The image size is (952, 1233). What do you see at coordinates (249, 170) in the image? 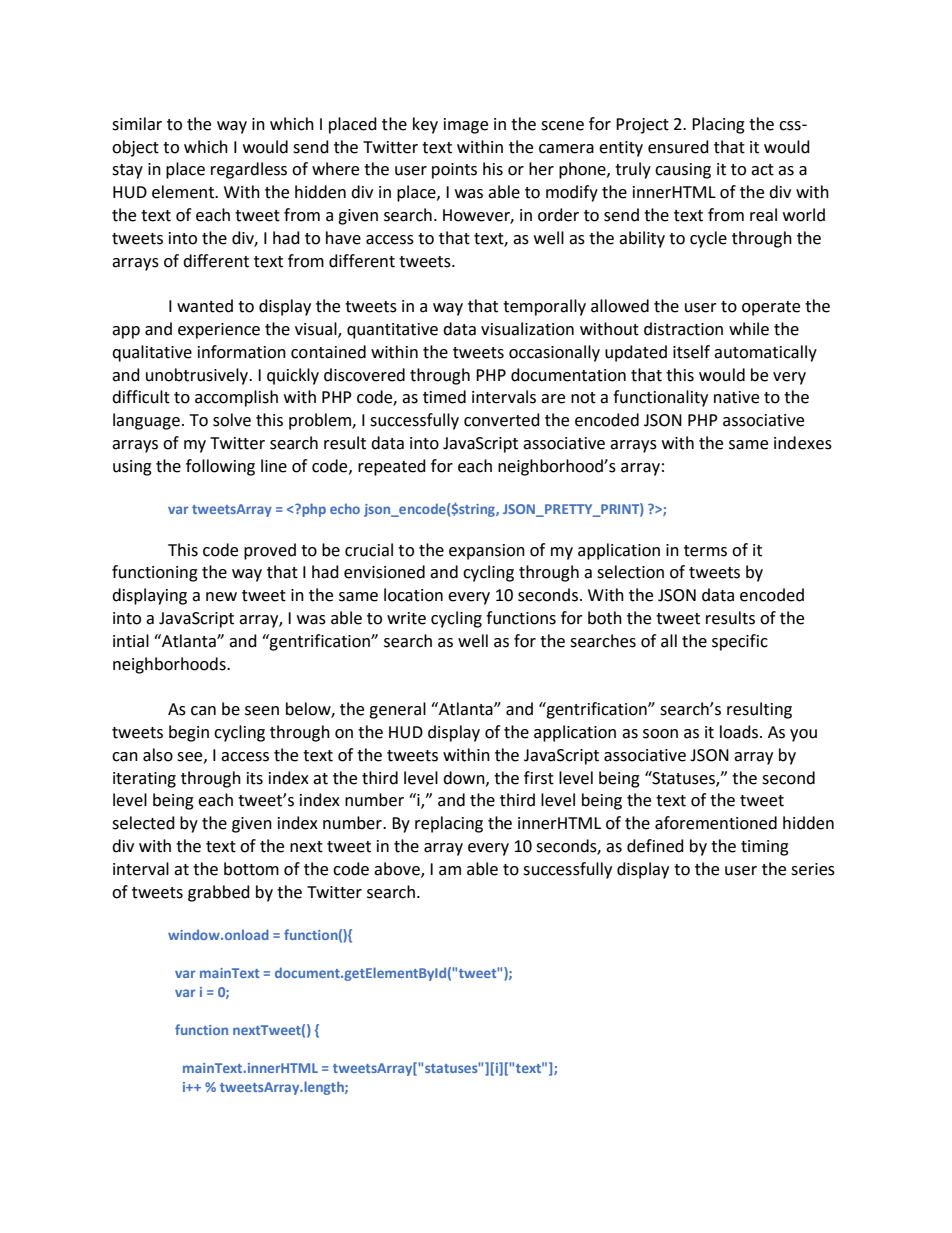
I see `regardless` at bounding box center [249, 170].
